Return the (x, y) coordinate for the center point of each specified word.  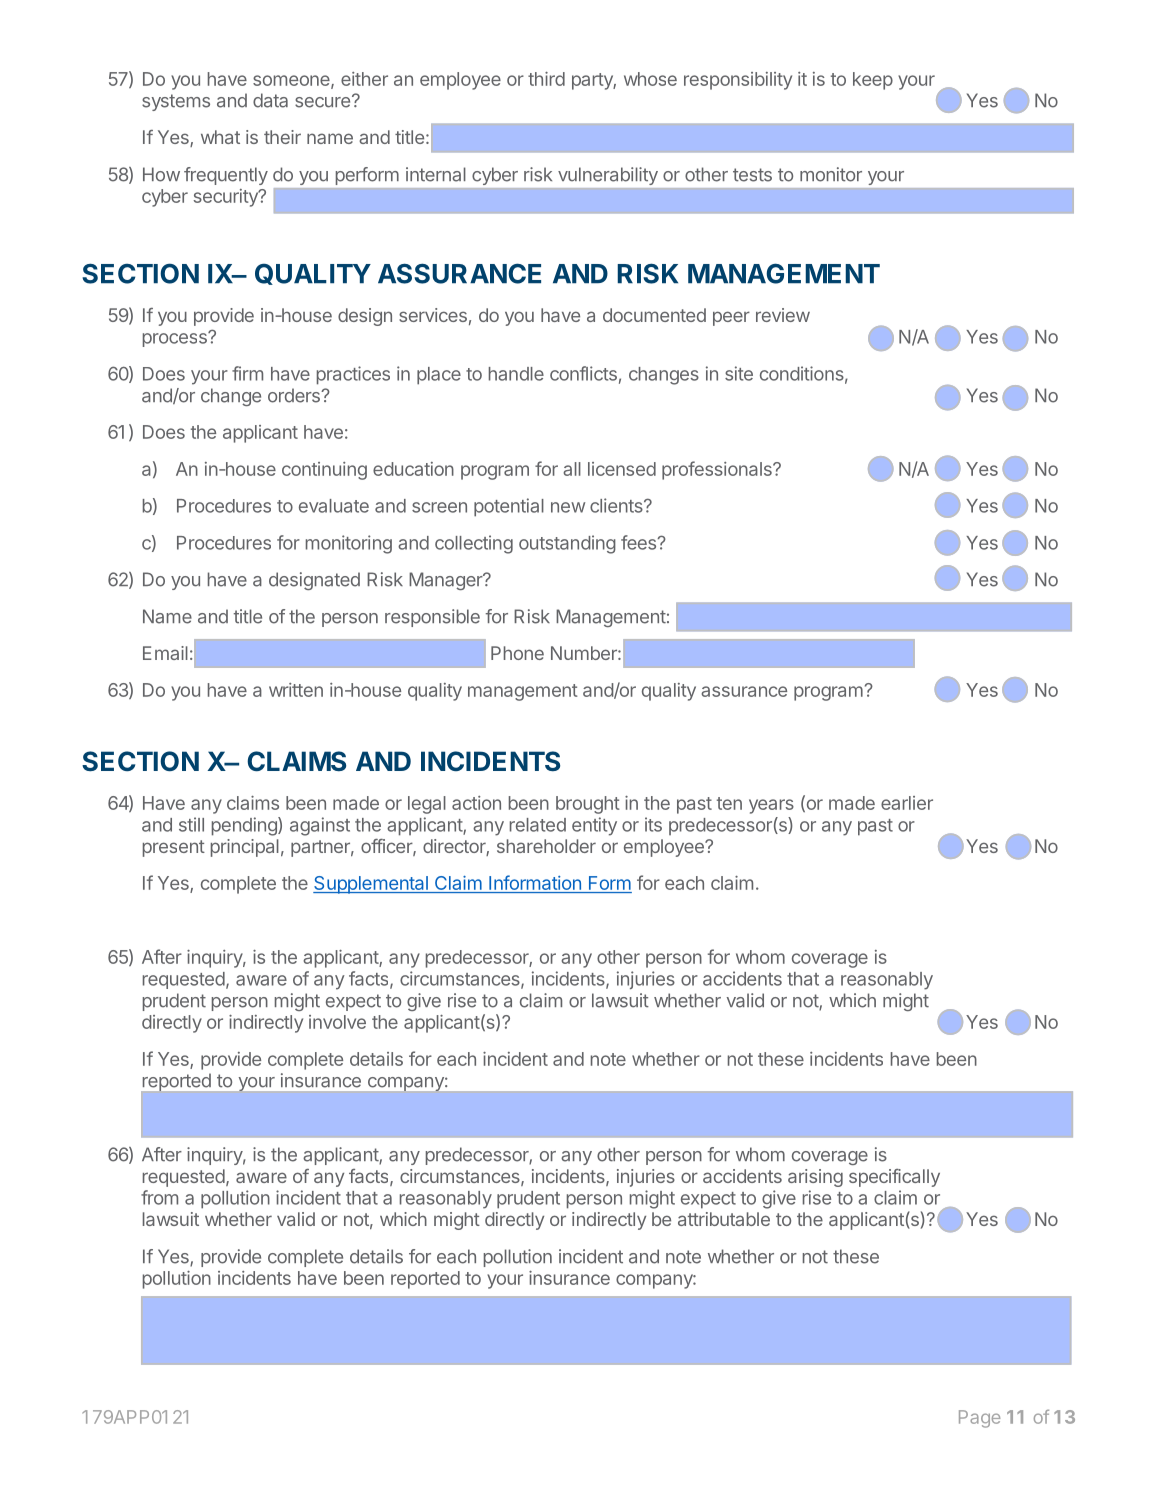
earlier (907, 803)
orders (295, 395)
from (159, 1197)
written (296, 690)
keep (873, 81)
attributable (724, 1219)
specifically (894, 1178)
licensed (622, 469)
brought (588, 805)
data (270, 100)
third (546, 79)
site (739, 373)
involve (337, 1022)
